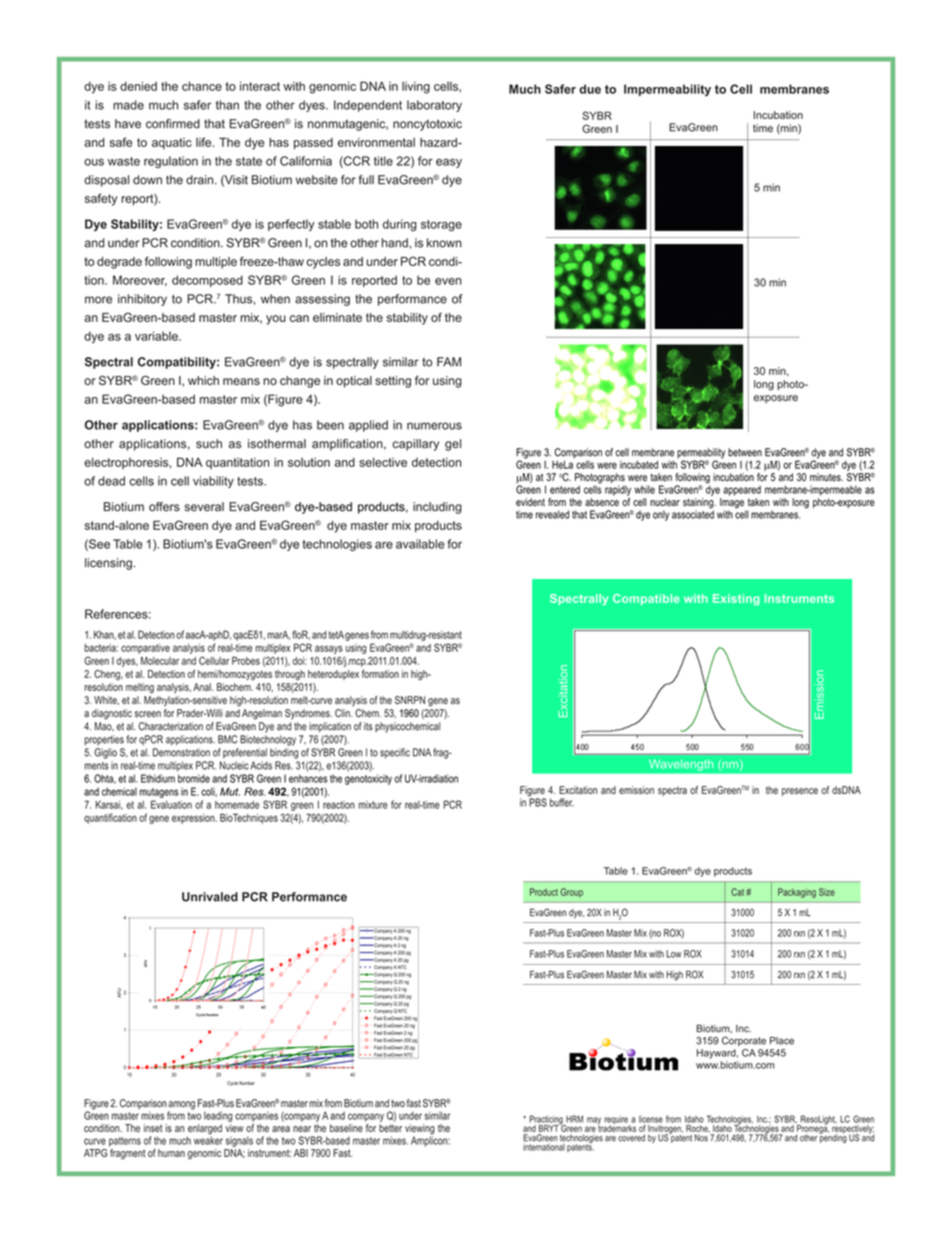 The width and height of the screenshot is (952, 1233). Describe the element at coordinates (205, 1130) in the screenshot. I see `enlarged` at that location.
